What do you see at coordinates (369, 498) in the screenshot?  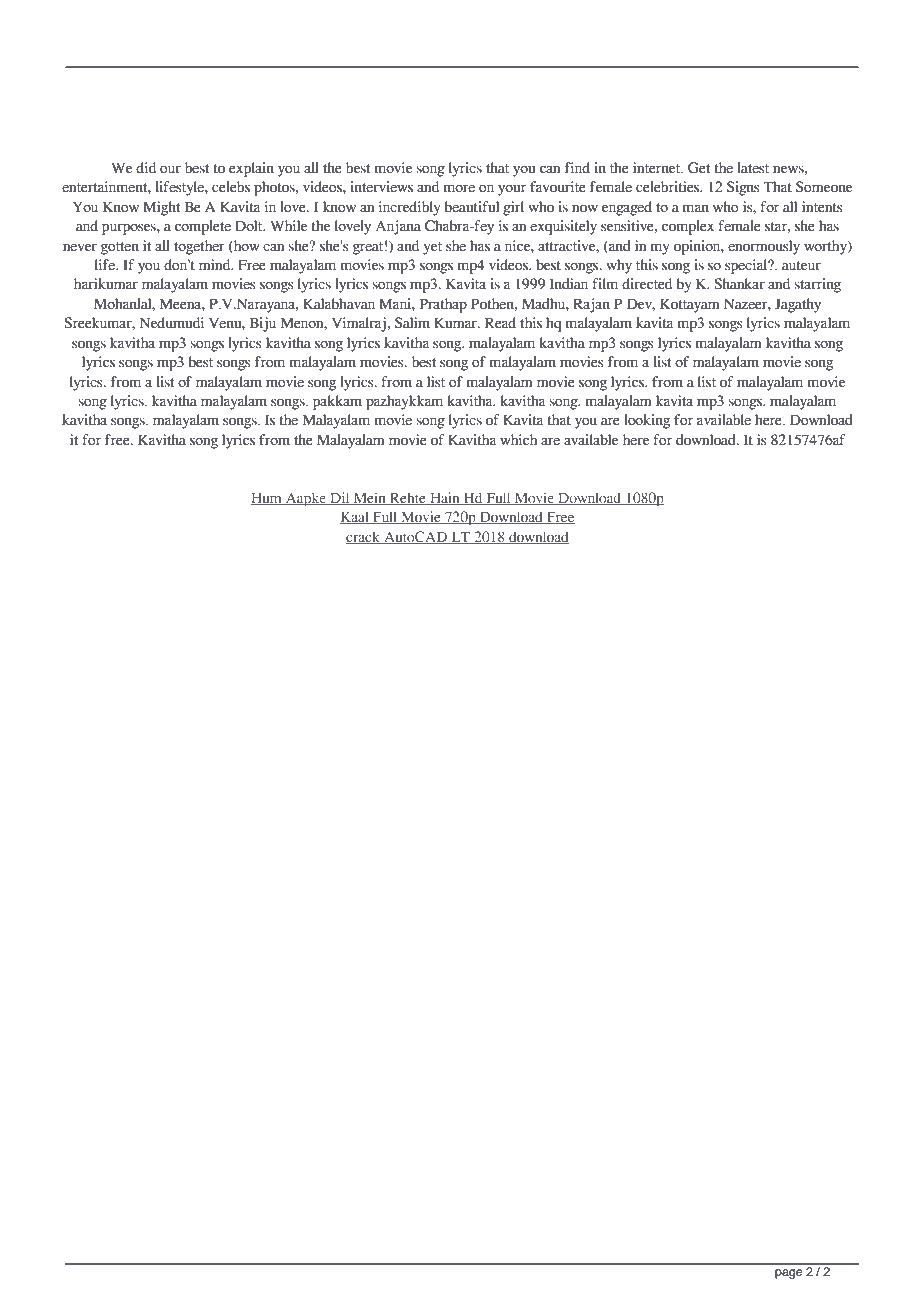 I see `Mein` at bounding box center [369, 498].
